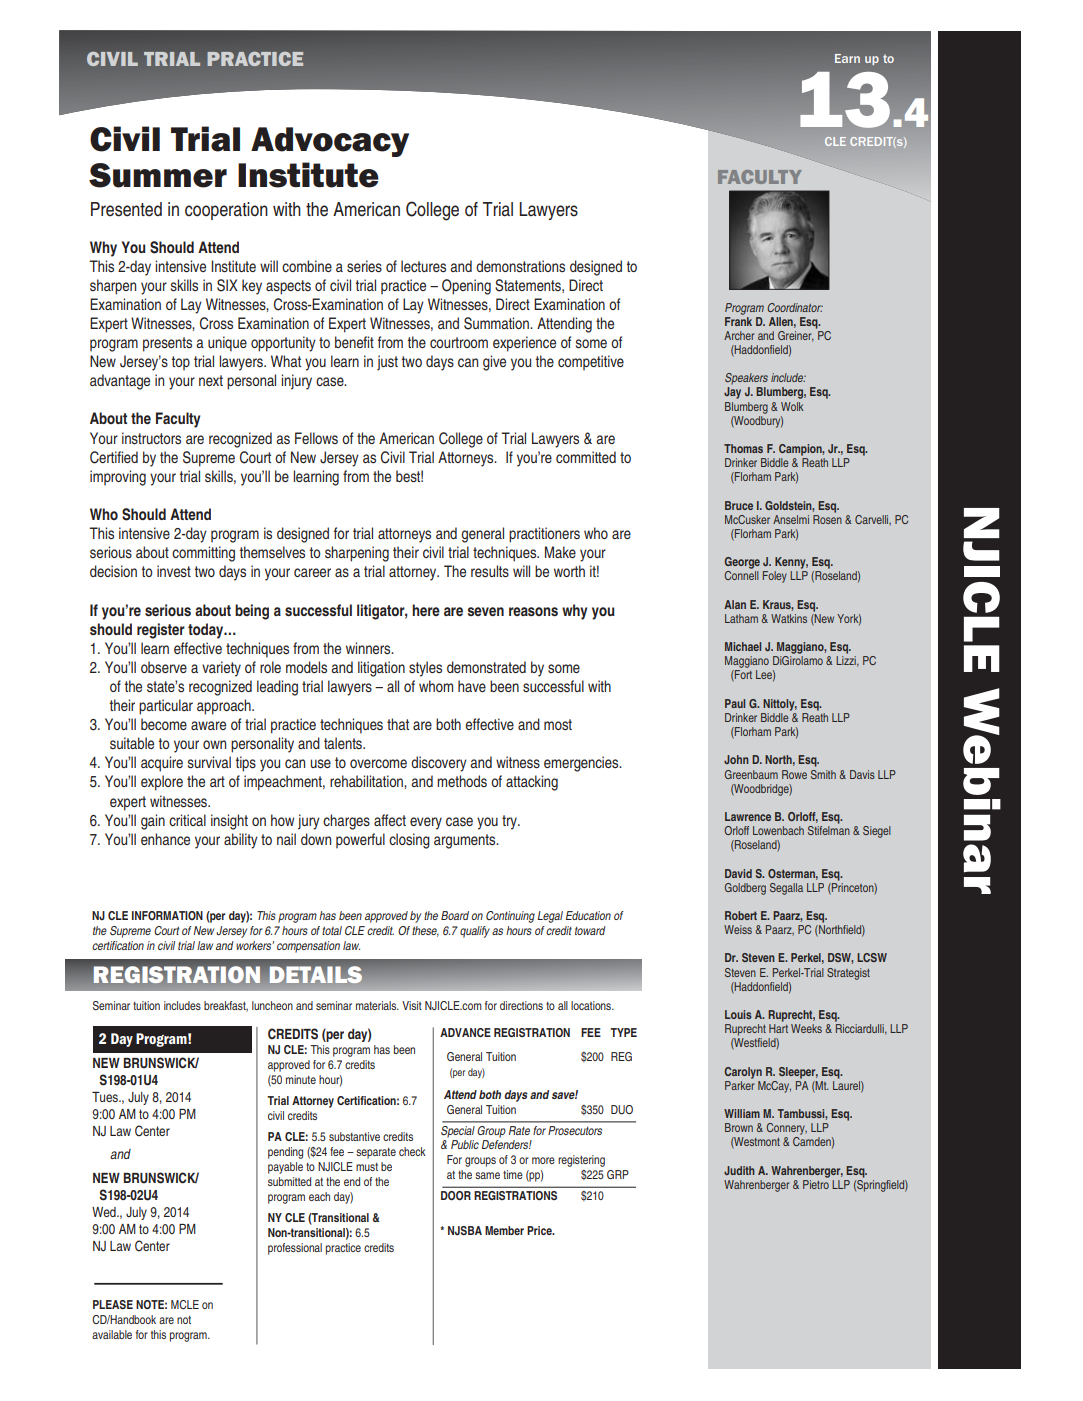 The image size is (1083, 1401). Describe the element at coordinates (439, 764) in the image. I see `discovery` at that location.
